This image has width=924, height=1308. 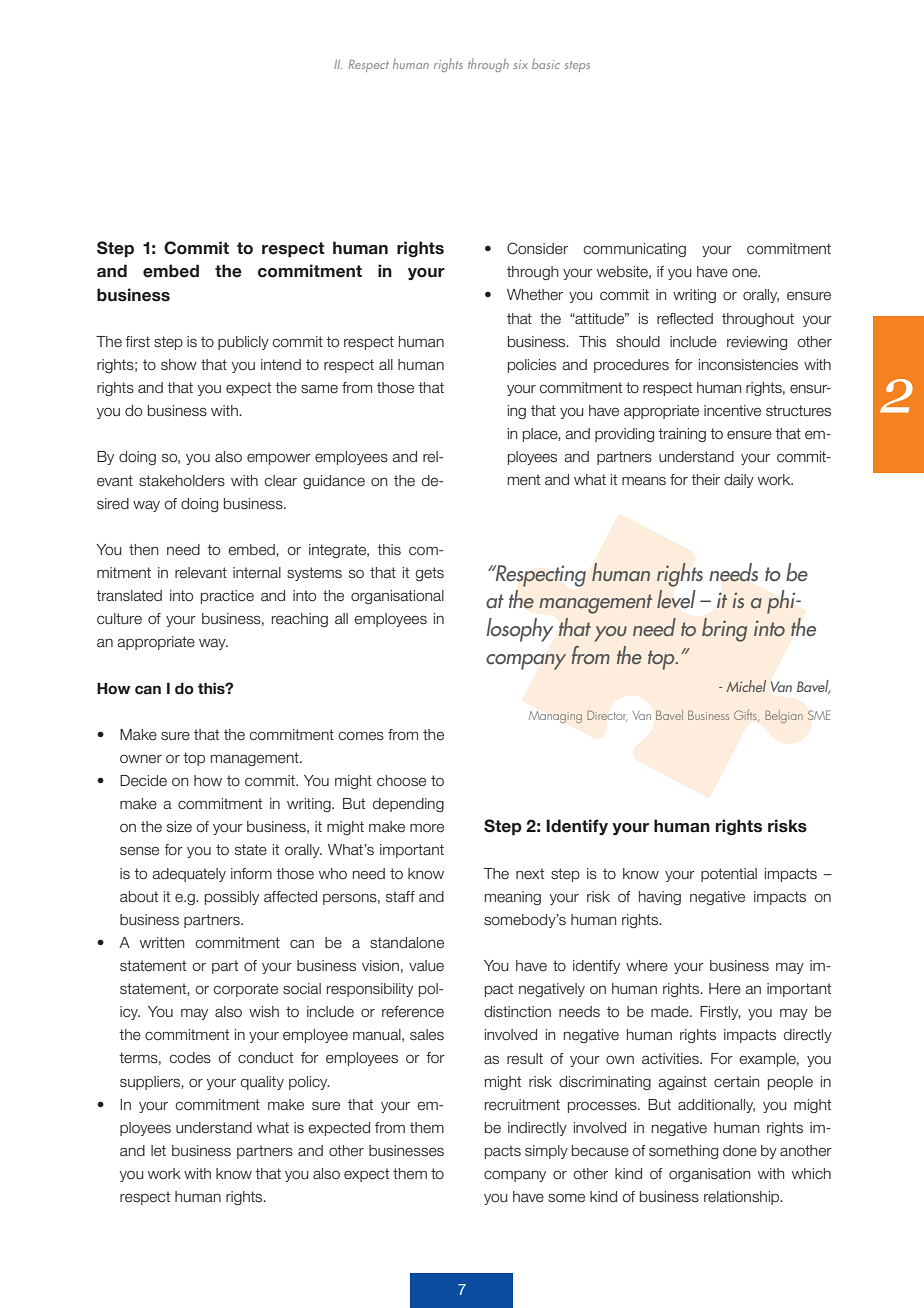 I want to click on potential, so click(x=729, y=875).
